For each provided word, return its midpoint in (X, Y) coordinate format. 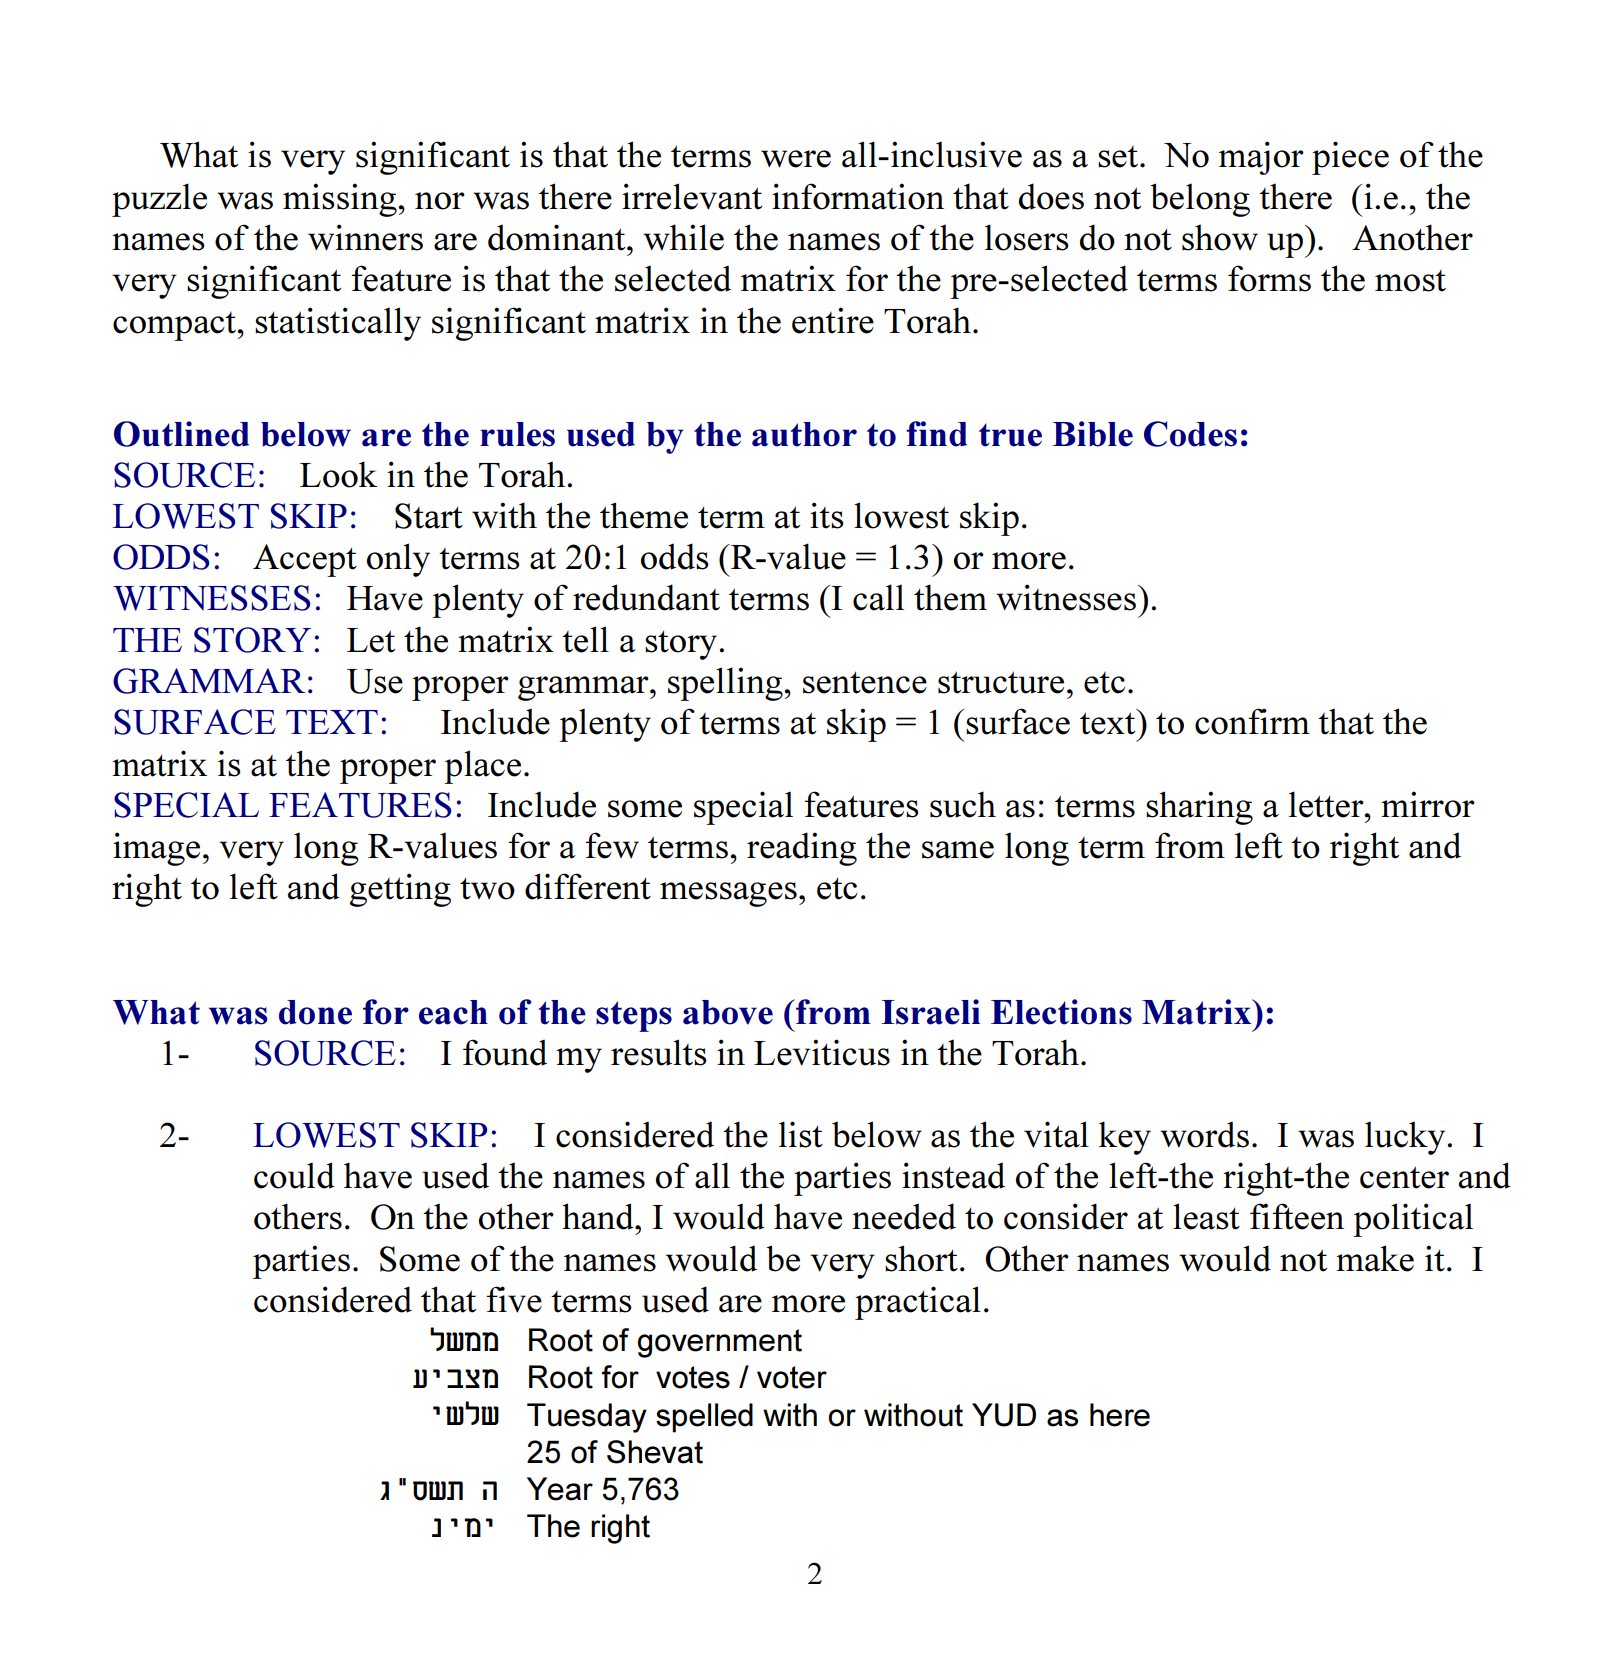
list (801, 1134)
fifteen (1297, 1216)
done (315, 1012)
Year (560, 1489)
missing (341, 200)
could (294, 1175)
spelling (726, 684)
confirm (1252, 721)
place (482, 767)
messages (728, 894)
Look (339, 474)
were (796, 159)
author (804, 434)
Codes (1190, 434)
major (1261, 158)
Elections (1061, 1012)
